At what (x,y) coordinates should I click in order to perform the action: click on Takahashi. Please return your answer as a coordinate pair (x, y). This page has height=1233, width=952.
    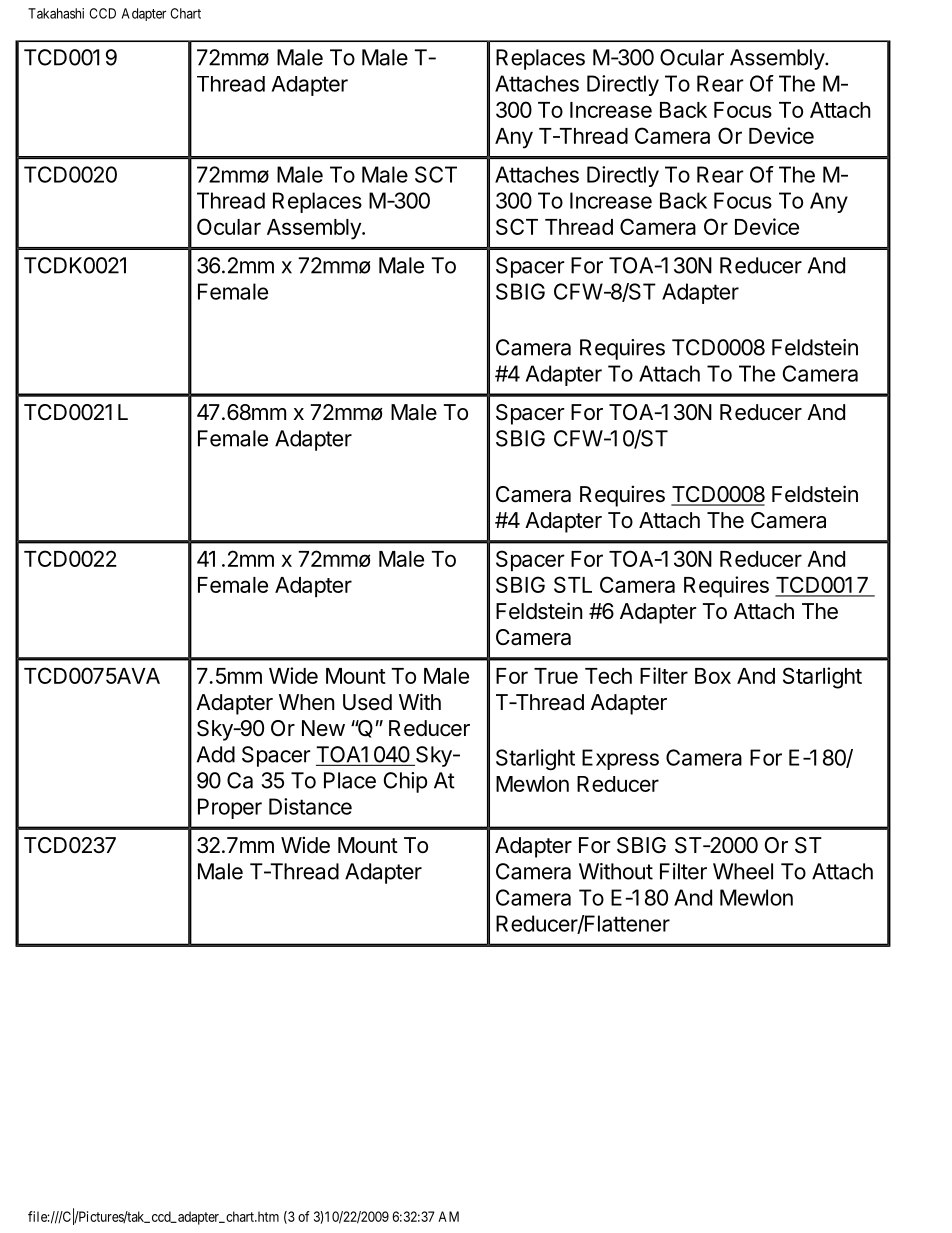
    Looking at the image, I should click on (56, 13).
